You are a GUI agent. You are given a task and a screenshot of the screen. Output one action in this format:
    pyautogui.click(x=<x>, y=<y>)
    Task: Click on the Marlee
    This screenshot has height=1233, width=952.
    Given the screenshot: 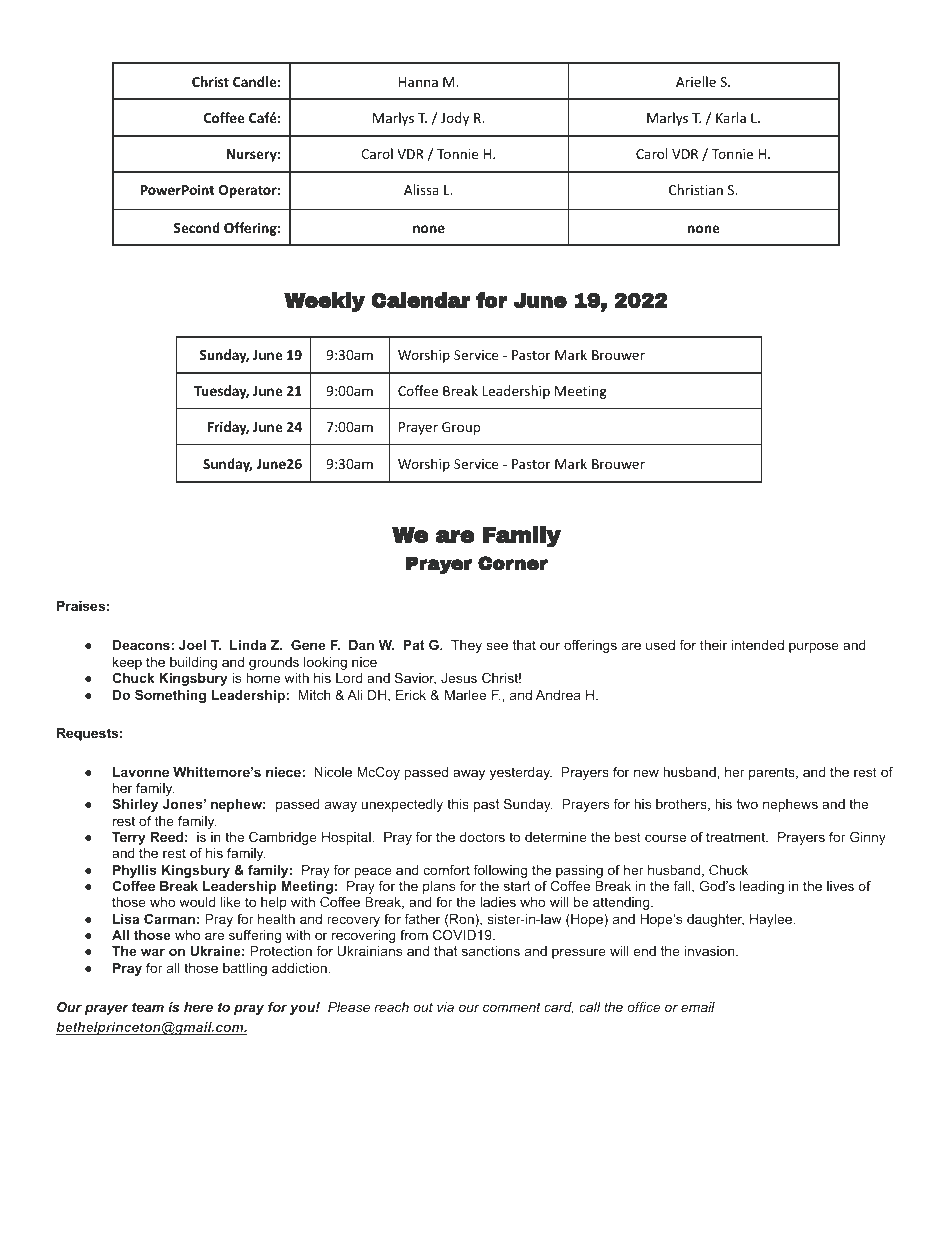 What is the action you would take?
    pyautogui.click(x=465, y=695)
